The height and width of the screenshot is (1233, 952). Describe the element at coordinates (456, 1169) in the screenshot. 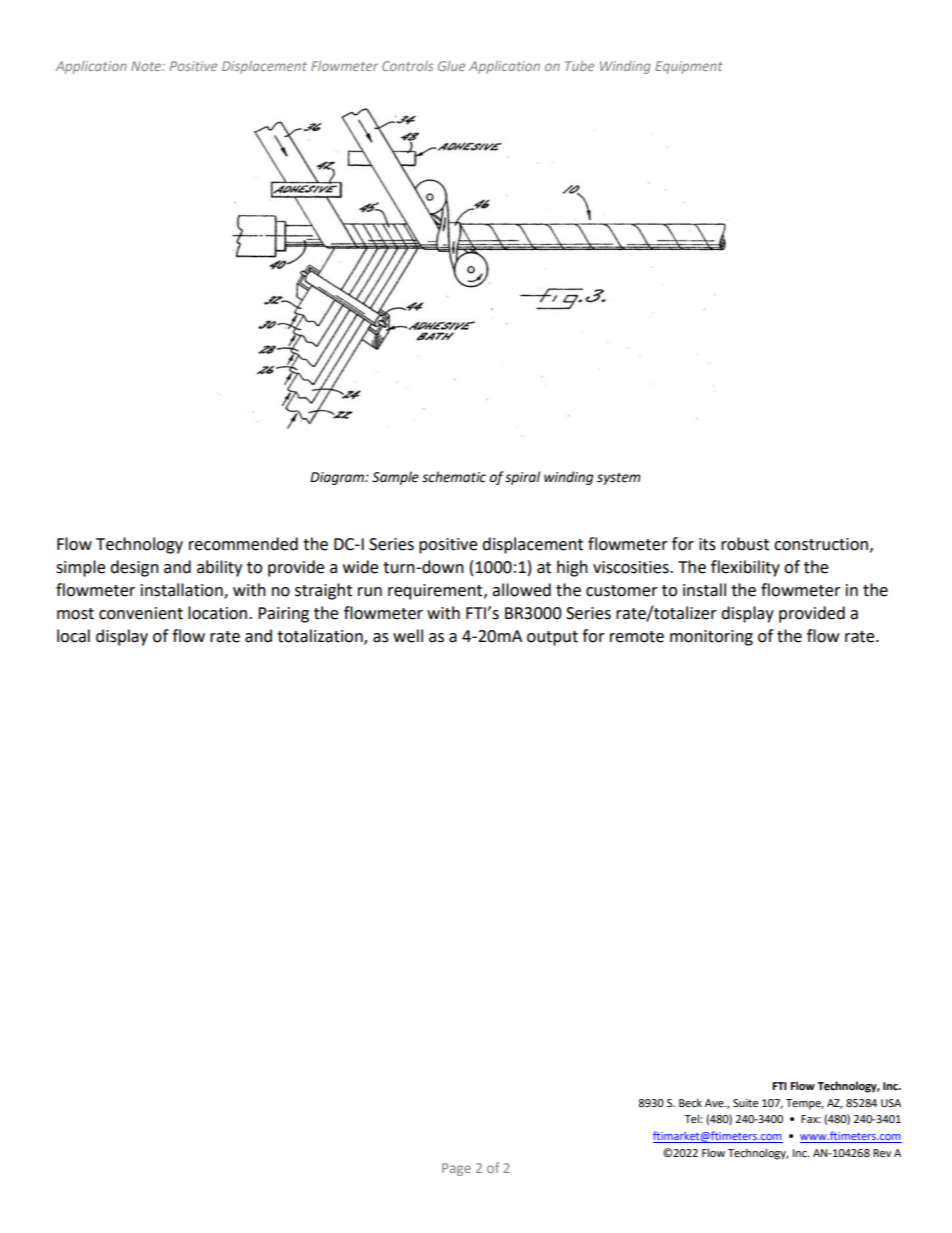

I see `Page` at that location.
